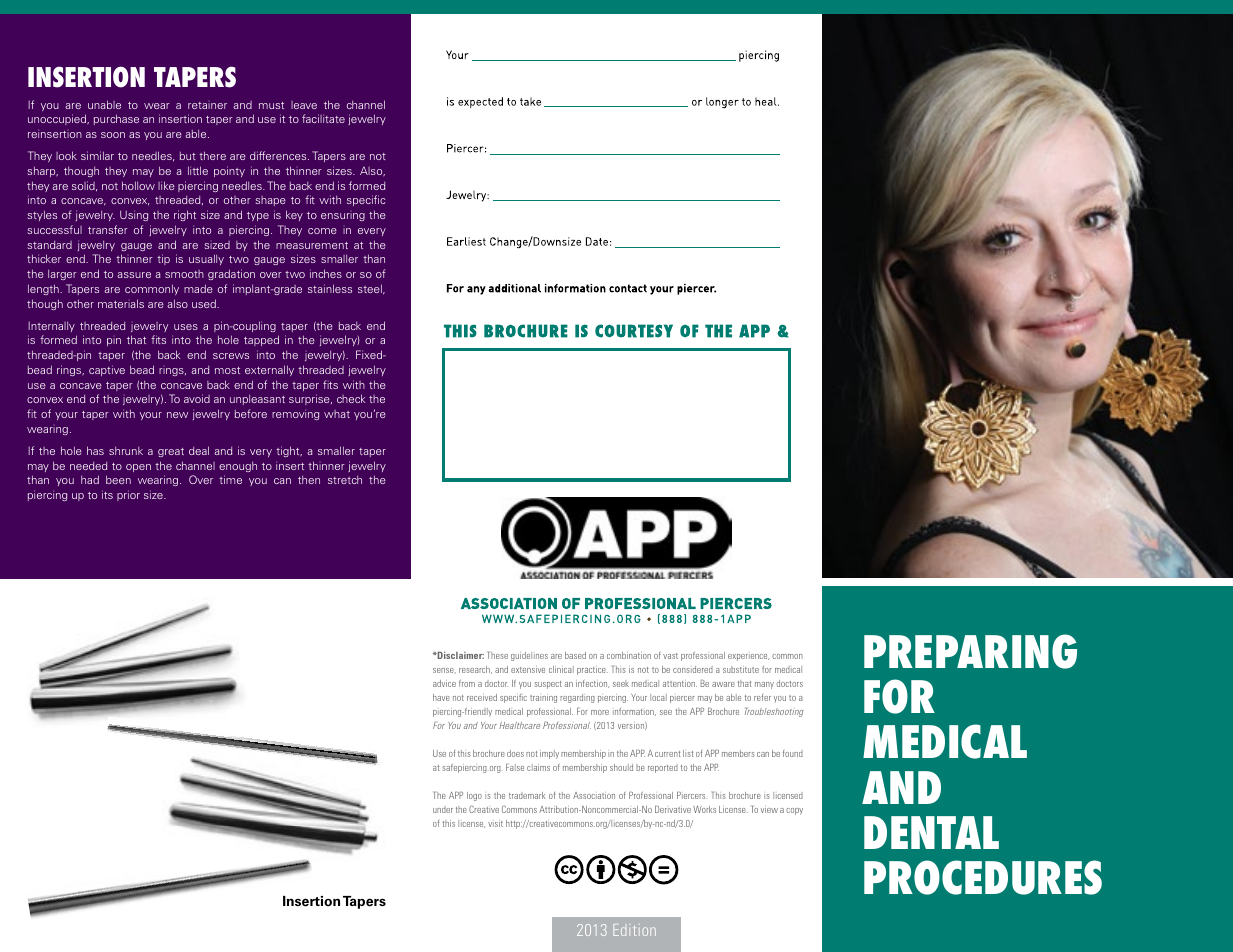  I want to click on have, so click(441, 697).
